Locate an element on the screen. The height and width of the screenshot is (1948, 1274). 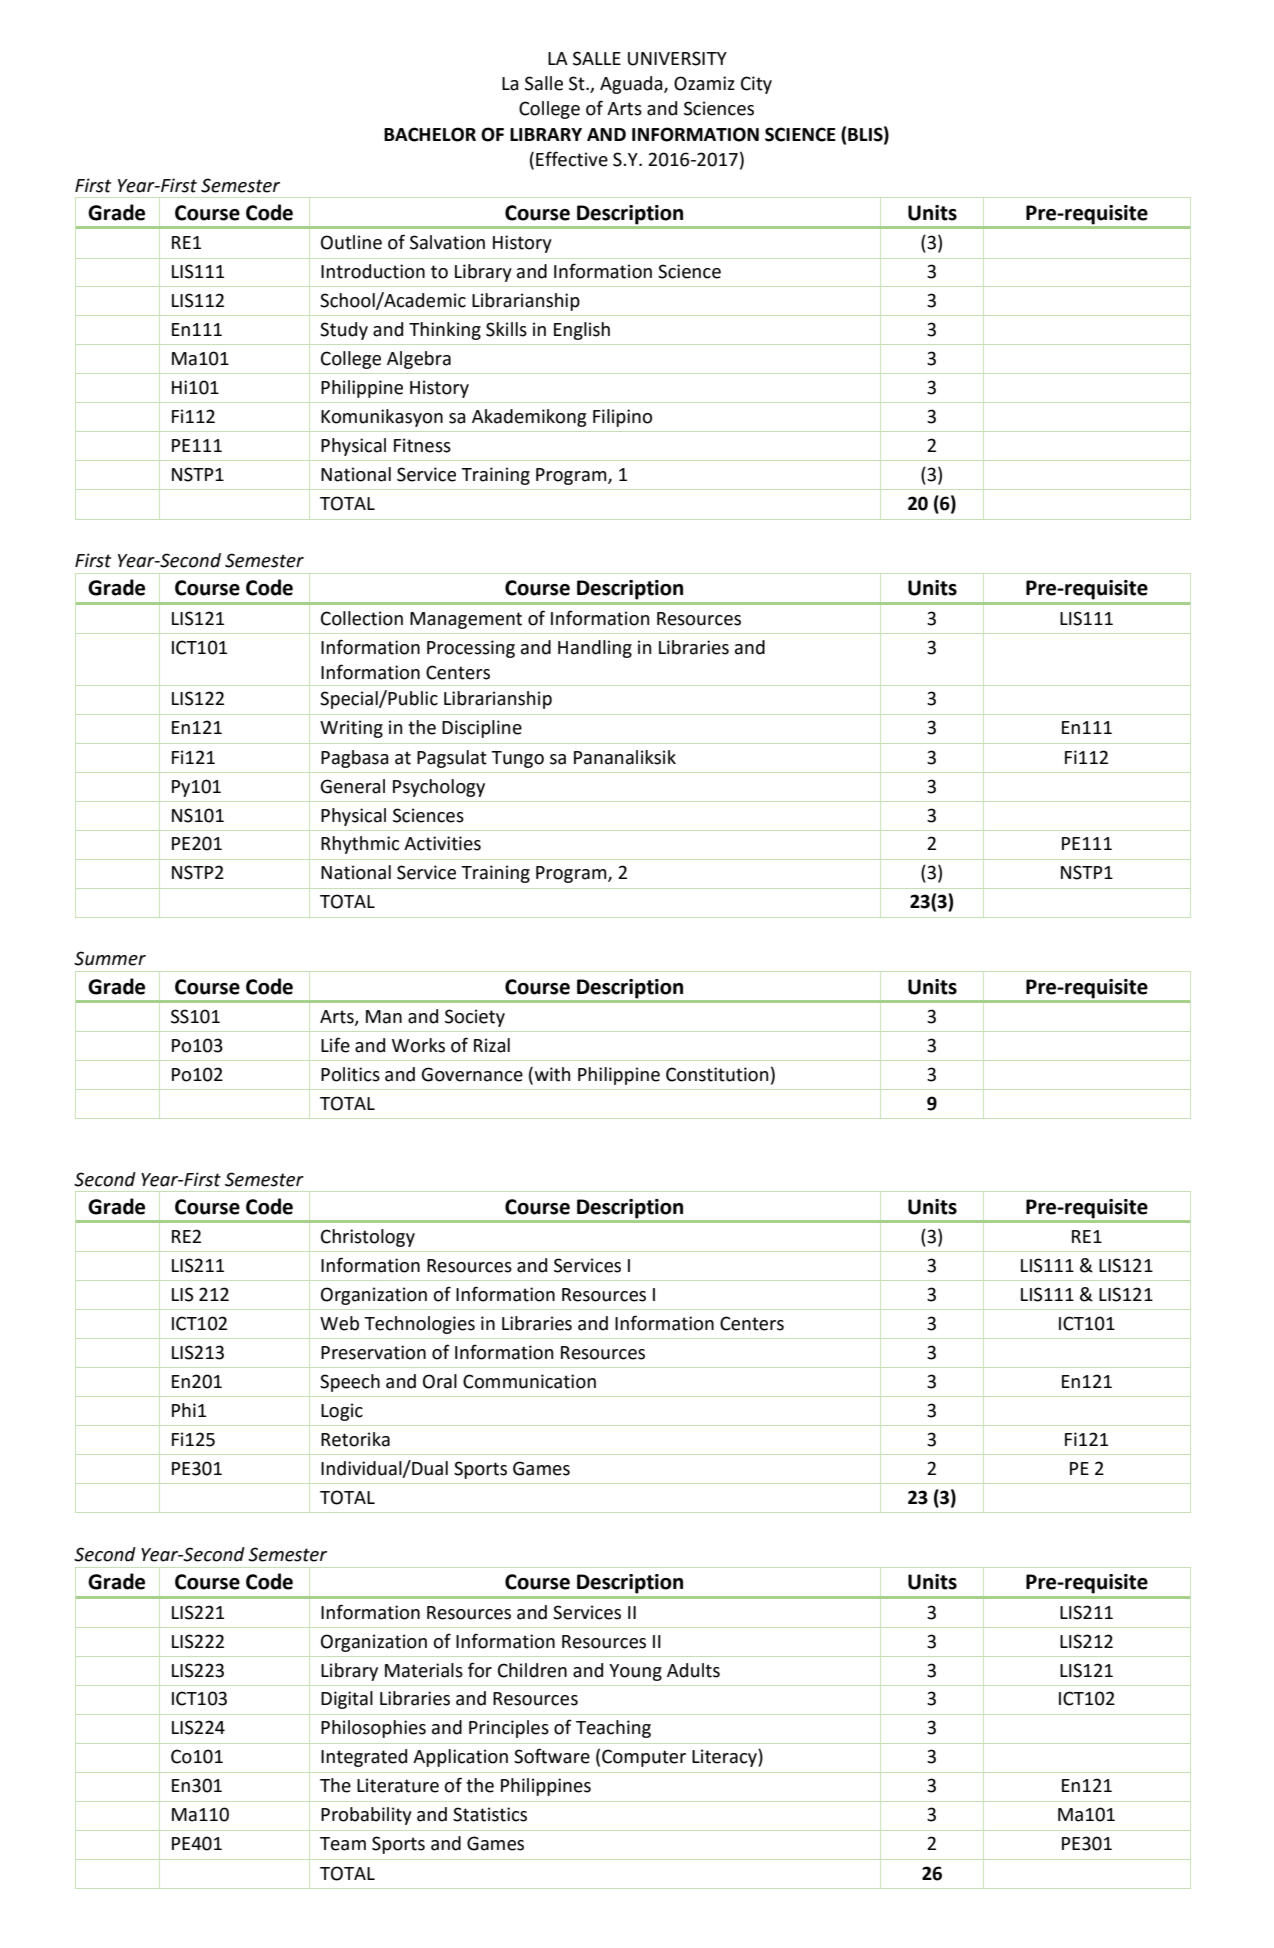
Society is located at coordinates (475, 1018).
